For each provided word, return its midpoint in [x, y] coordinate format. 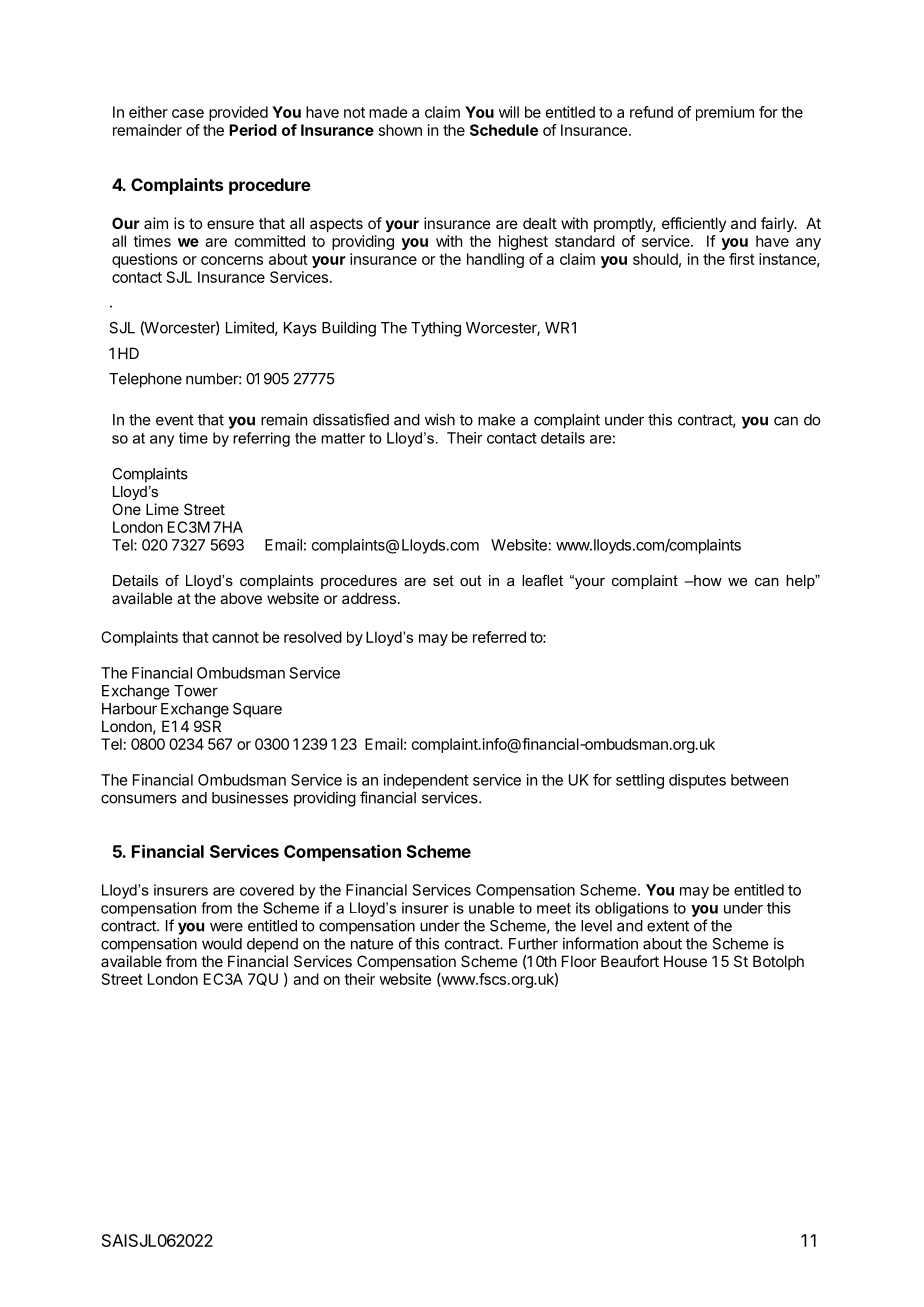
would [222, 944]
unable [491, 908]
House [685, 961]
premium [725, 113]
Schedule [504, 130]
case [188, 113]
